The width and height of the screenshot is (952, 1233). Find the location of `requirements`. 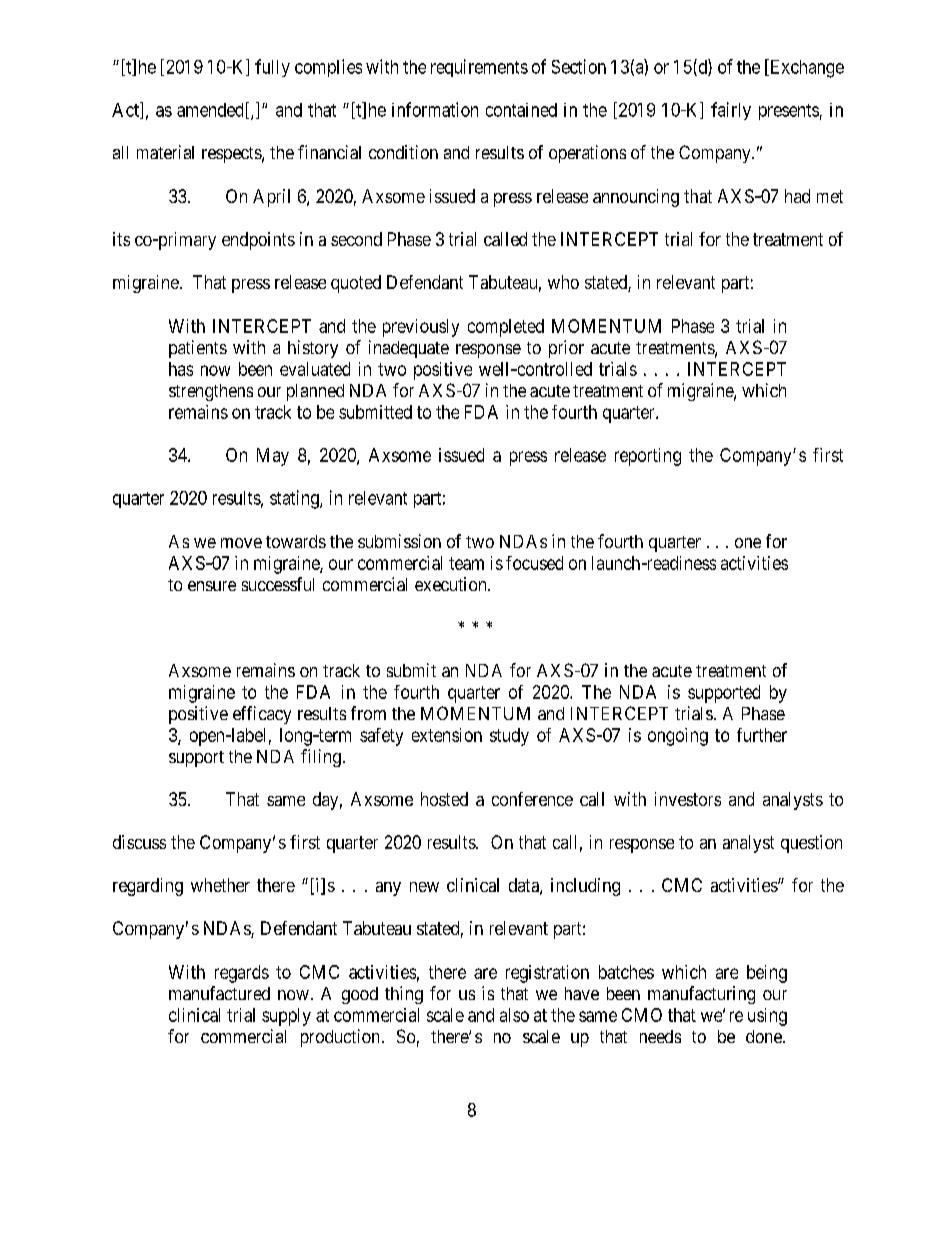

requirements is located at coordinates (479, 68).
